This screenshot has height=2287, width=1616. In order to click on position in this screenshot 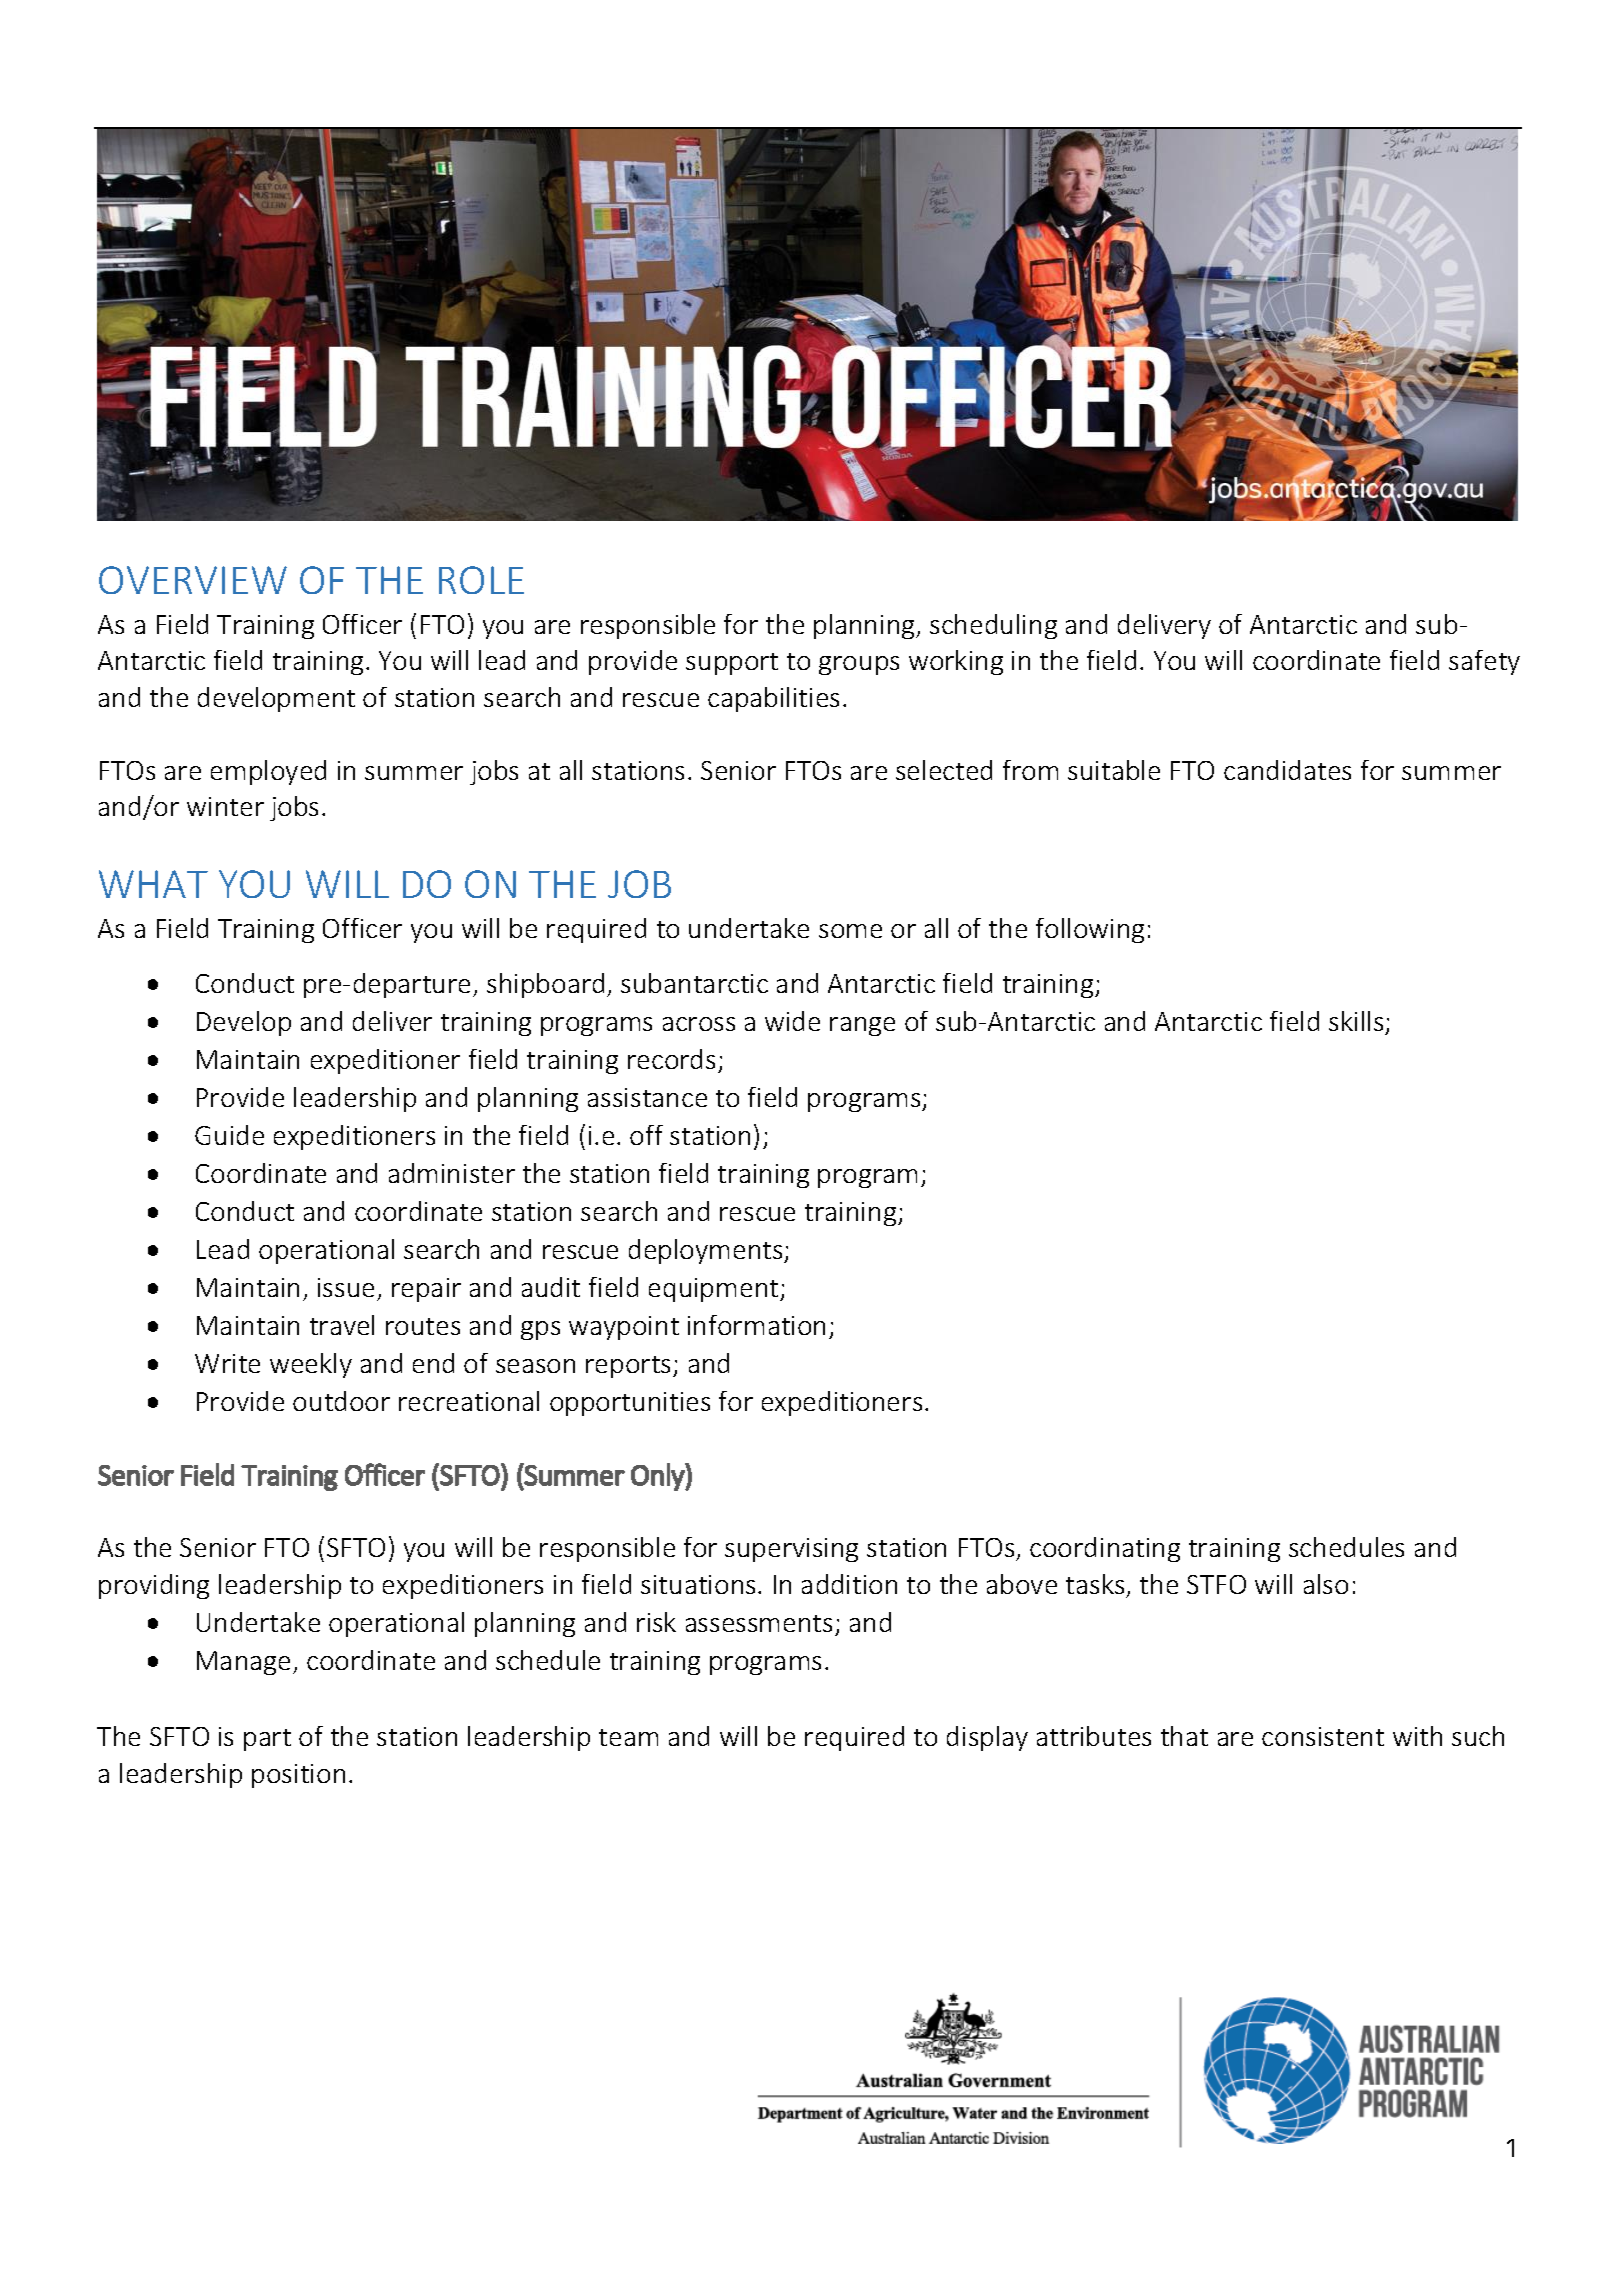, I will do `click(298, 1776)`.
